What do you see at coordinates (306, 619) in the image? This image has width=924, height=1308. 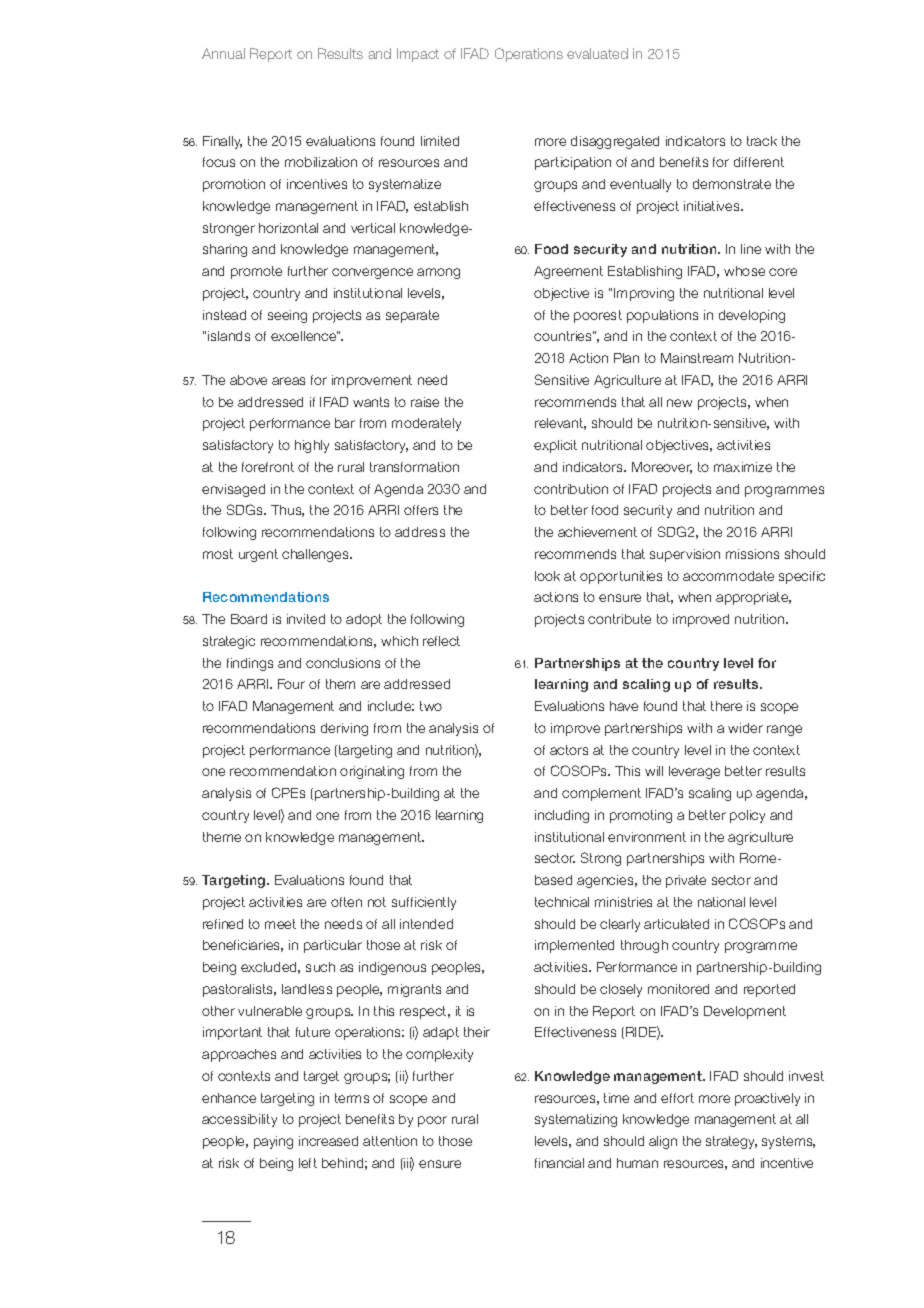 I see `invited` at bounding box center [306, 619].
